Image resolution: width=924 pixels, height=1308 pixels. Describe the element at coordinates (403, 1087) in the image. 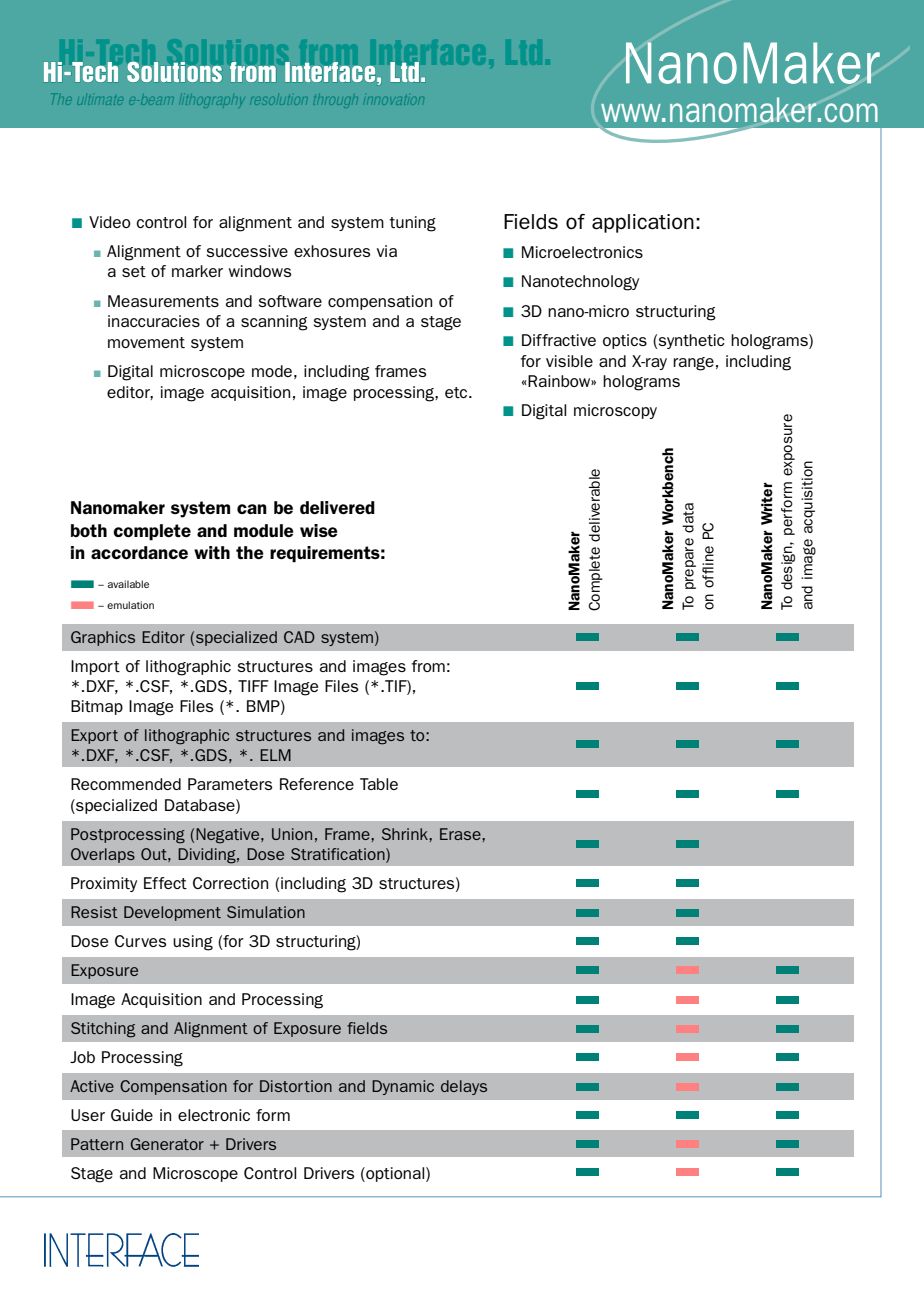

I see `Dynamic` at that location.
